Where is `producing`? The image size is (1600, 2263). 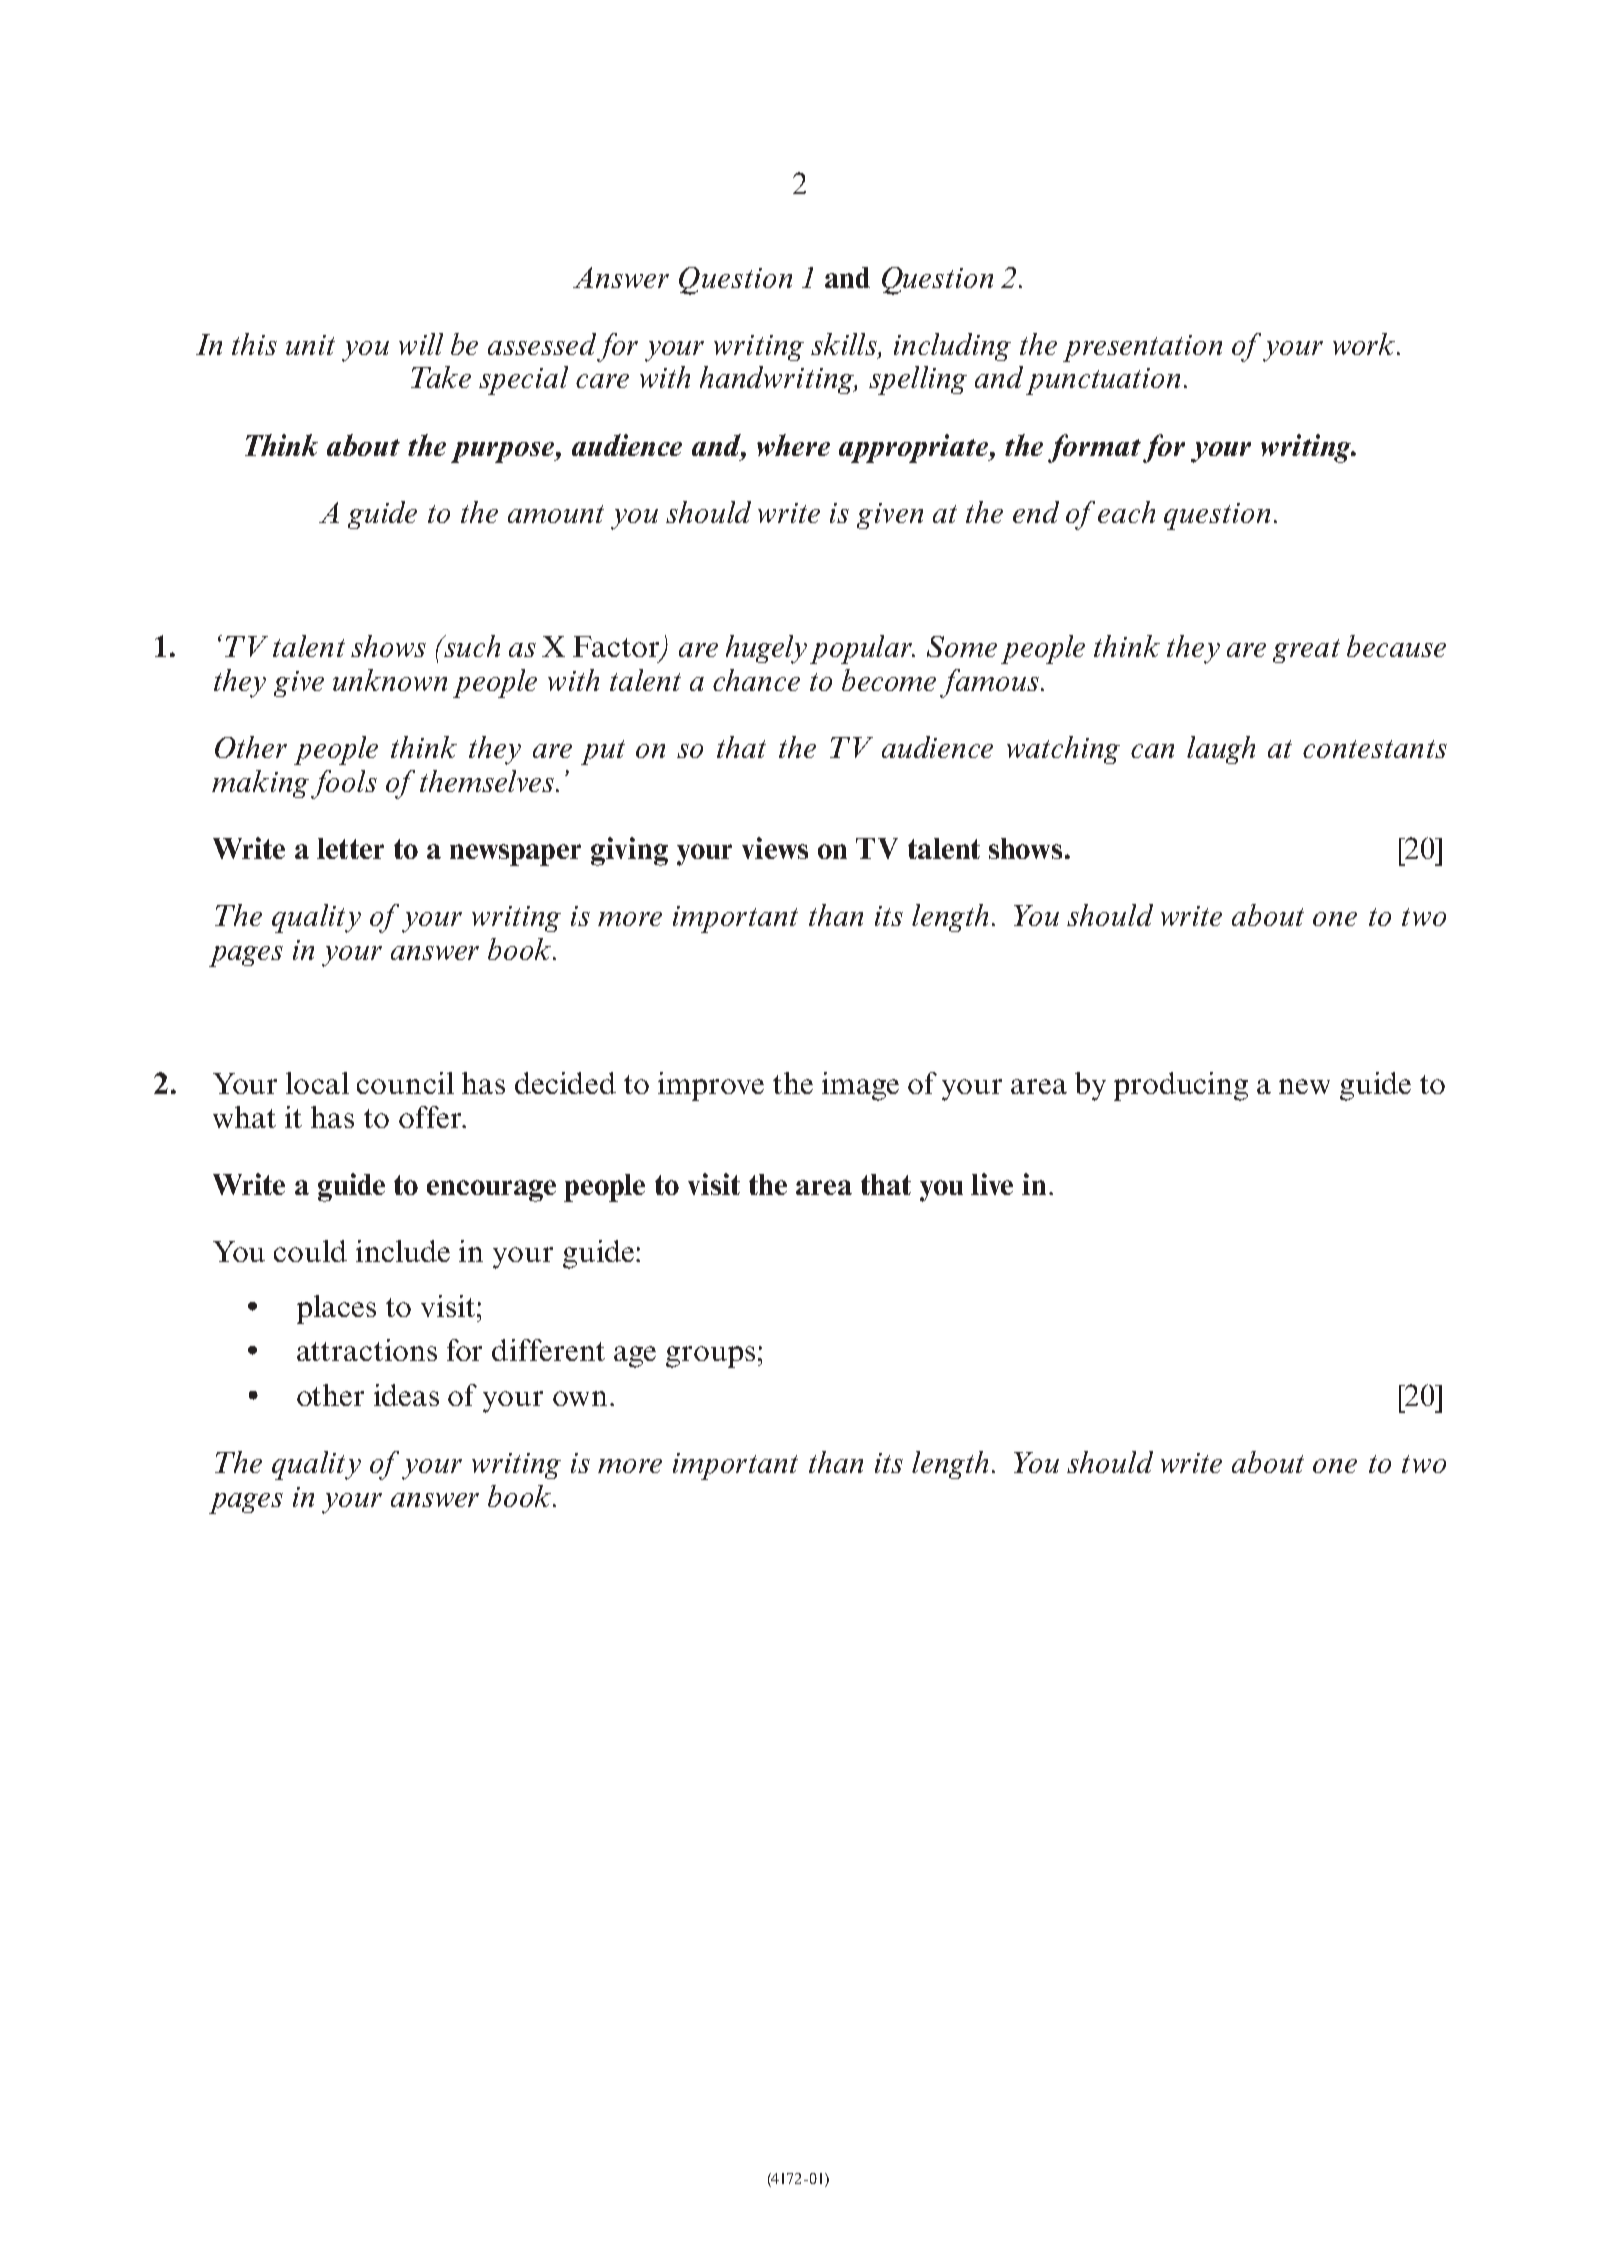 producing is located at coordinates (1181, 1086).
